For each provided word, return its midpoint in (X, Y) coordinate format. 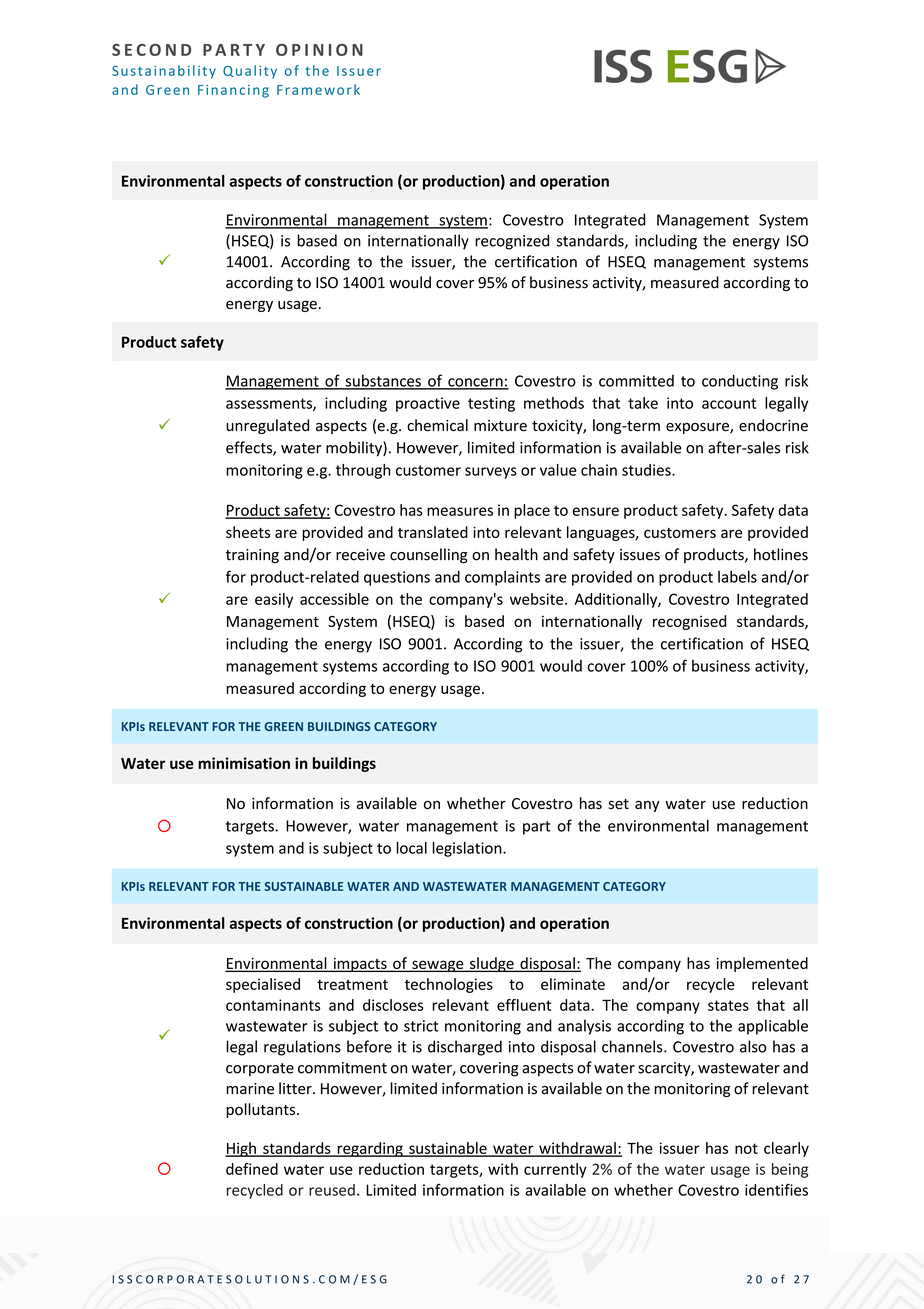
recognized (512, 242)
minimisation (244, 763)
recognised (689, 622)
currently (555, 1170)
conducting (740, 382)
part (537, 828)
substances (383, 381)
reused (332, 1190)
